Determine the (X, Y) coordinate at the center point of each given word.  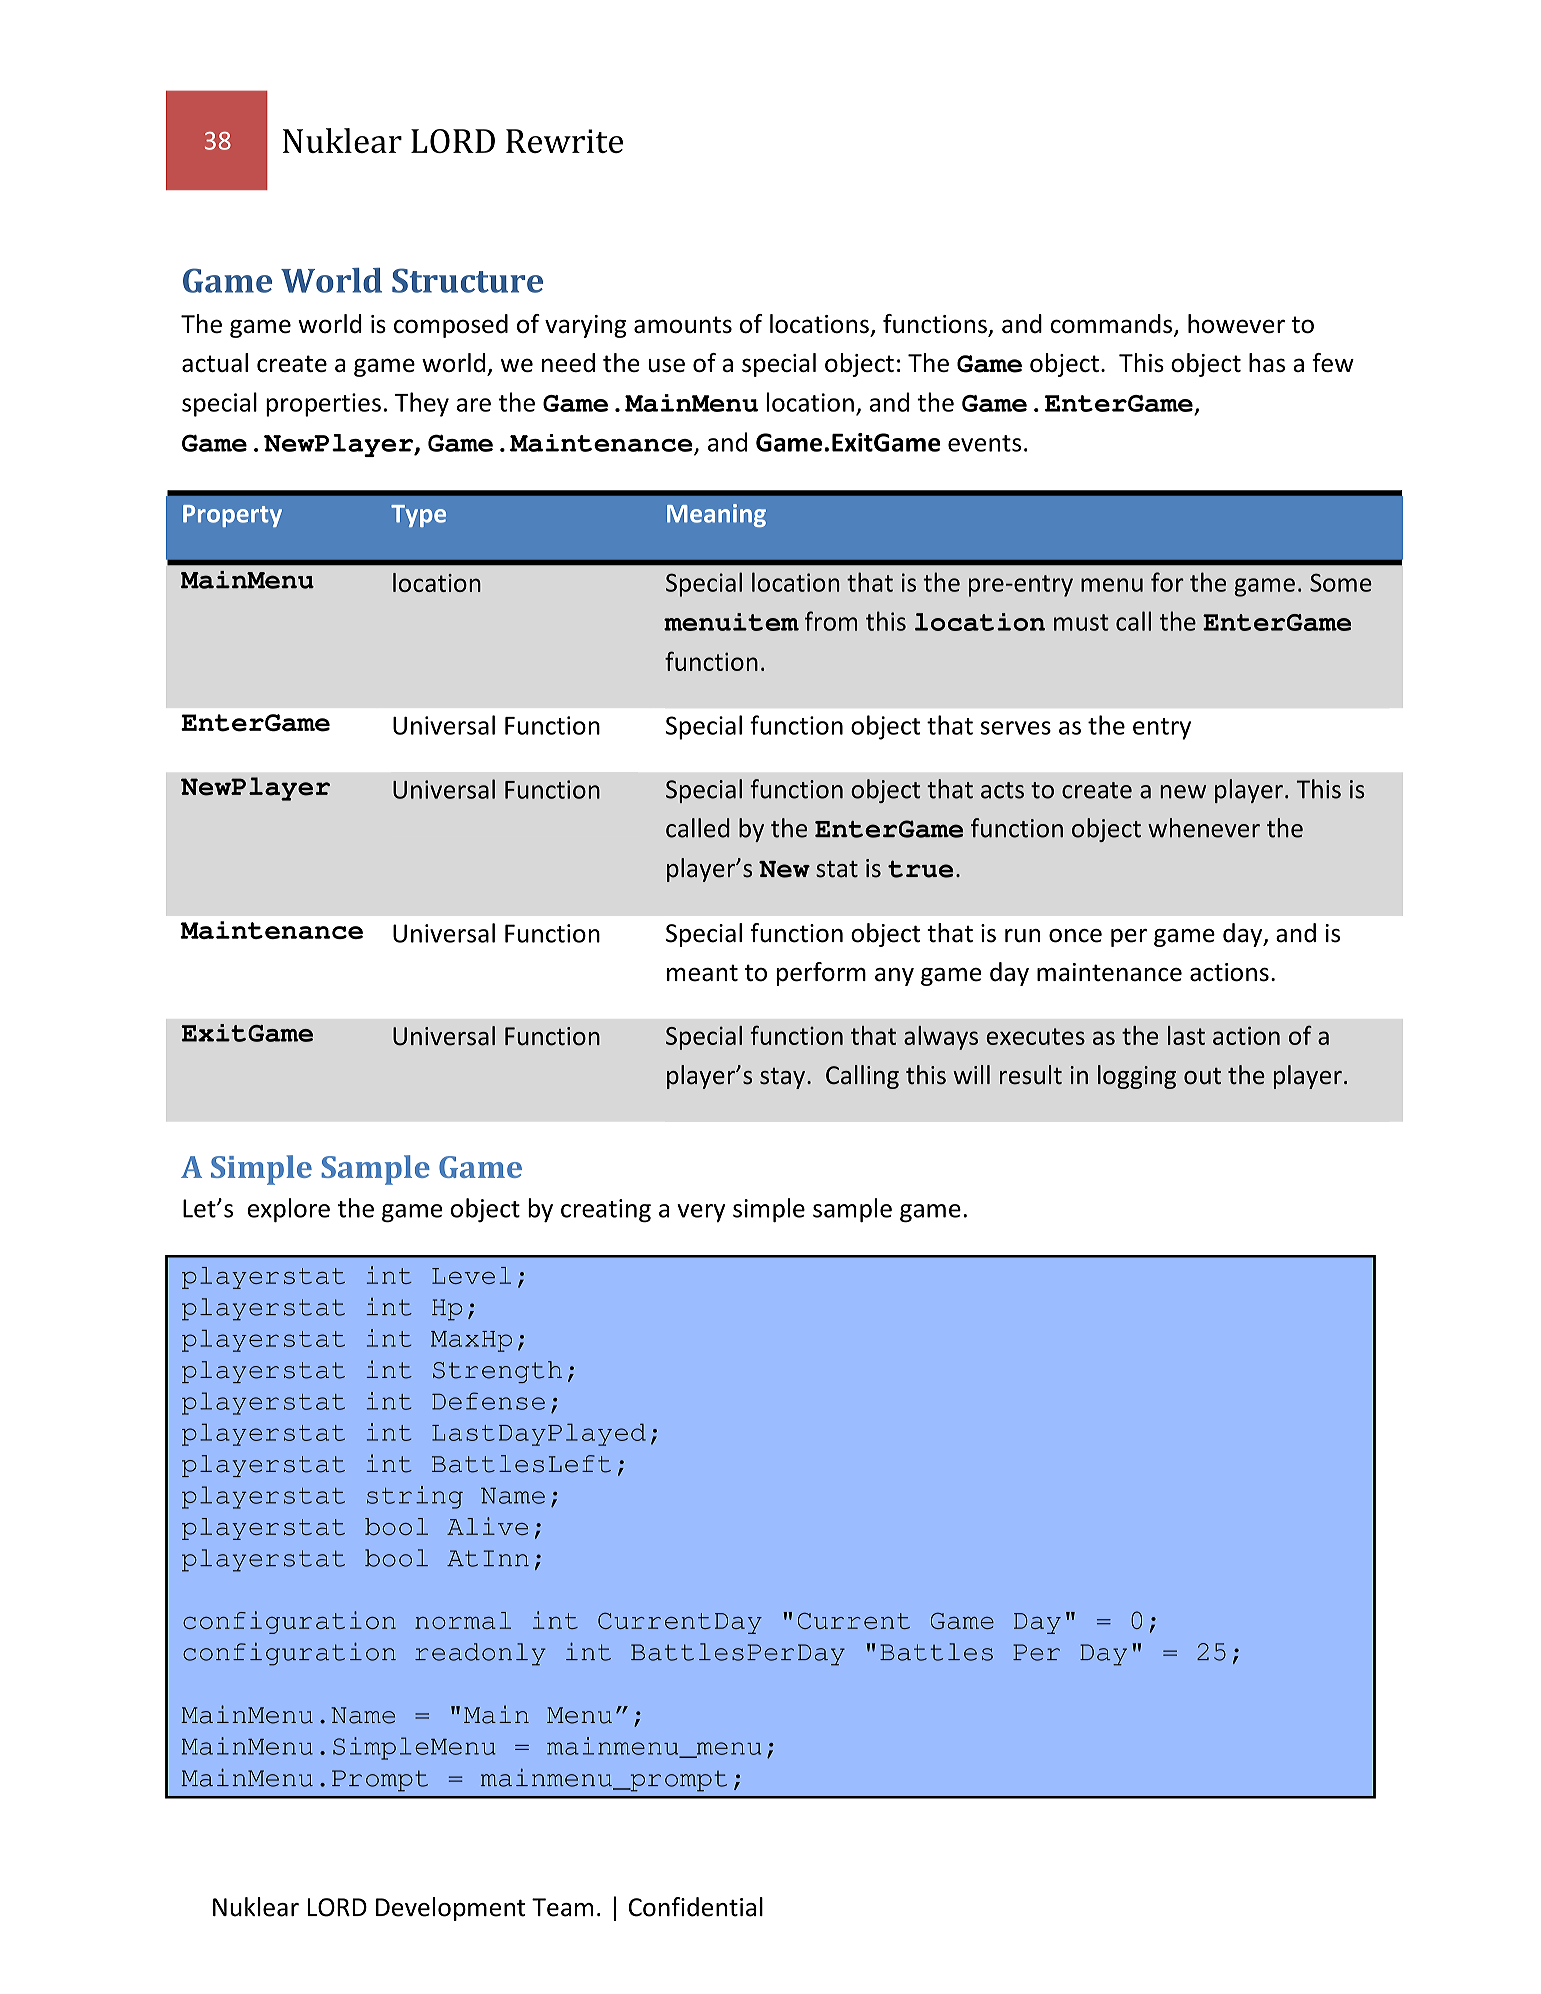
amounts (683, 324)
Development (450, 1909)
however (1236, 323)
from (831, 621)
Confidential (696, 1907)
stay (782, 1078)
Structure (467, 280)
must (1081, 622)
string (415, 1497)
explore (289, 1210)
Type (418, 516)
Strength (497, 1372)
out (1202, 1076)
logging (1137, 1077)
